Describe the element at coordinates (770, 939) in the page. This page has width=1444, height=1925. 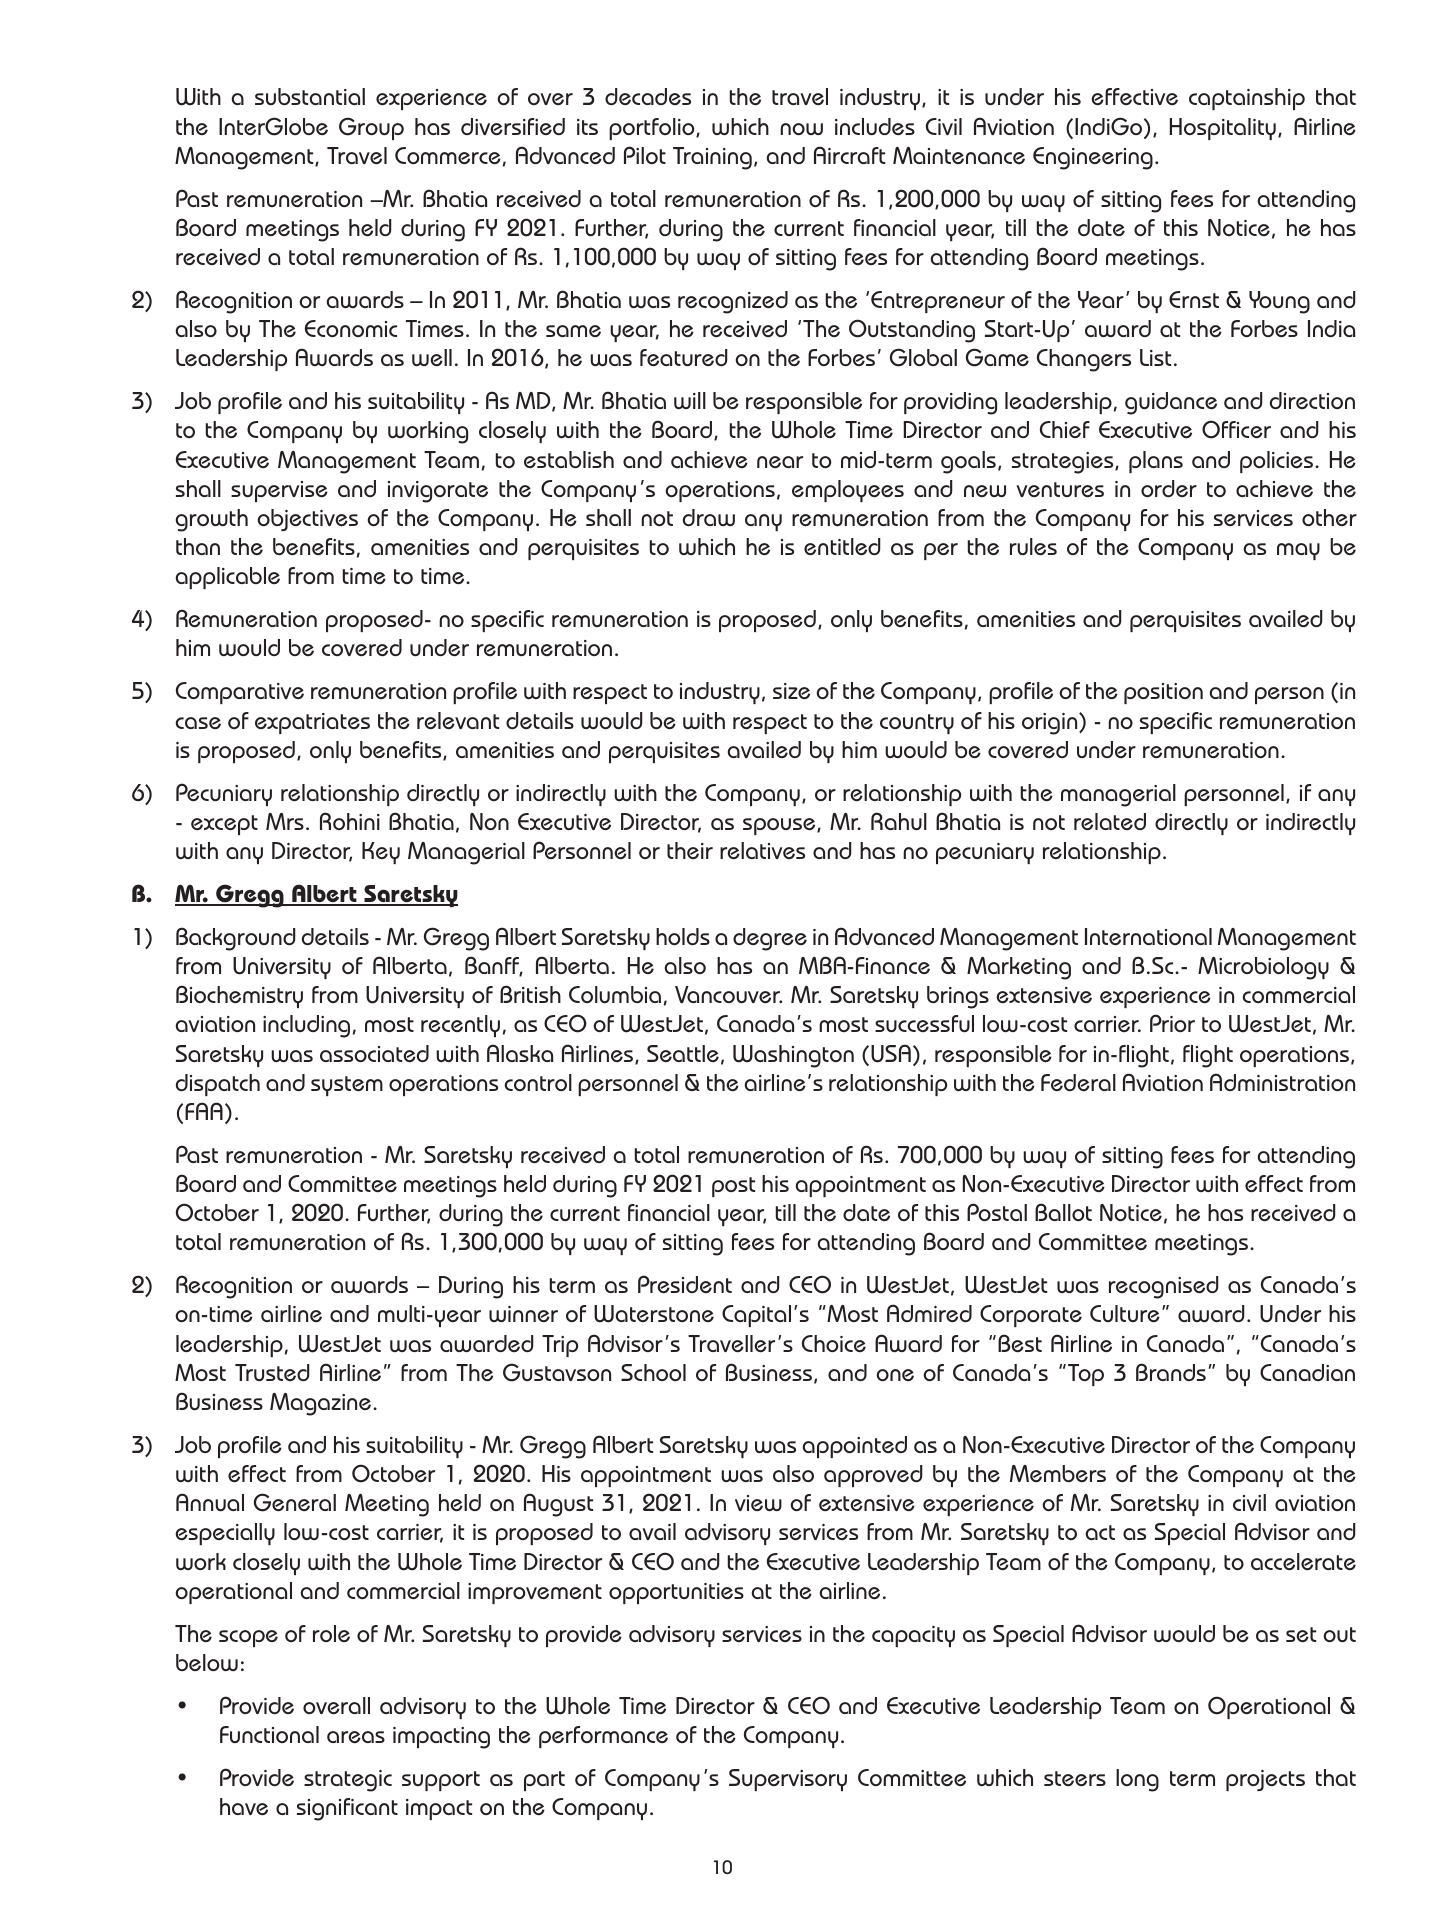
I see `degree` at that location.
